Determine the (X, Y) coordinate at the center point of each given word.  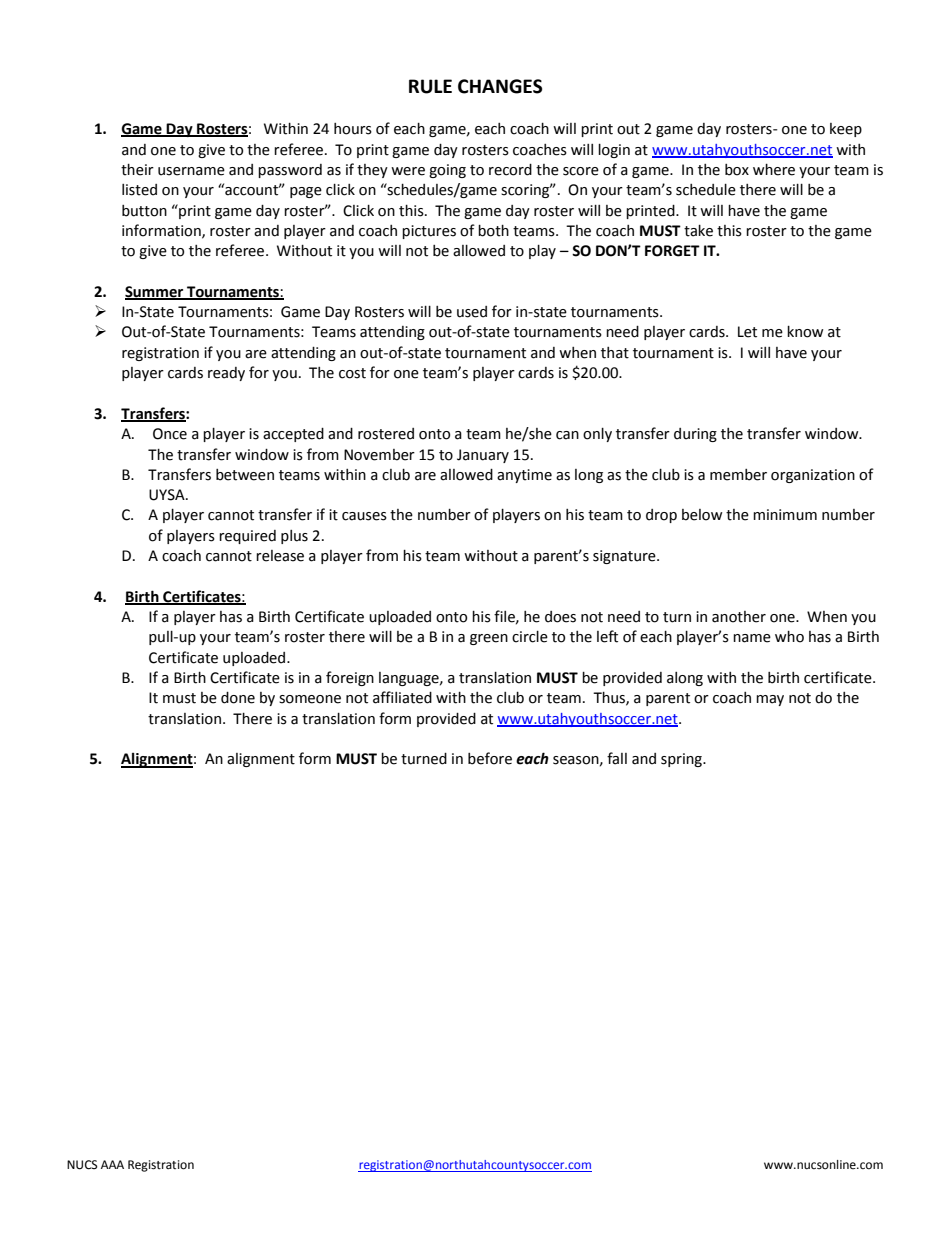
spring (682, 760)
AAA (112, 1164)
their (137, 170)
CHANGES (500, 86)
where (774, 170)
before (490, 758)
